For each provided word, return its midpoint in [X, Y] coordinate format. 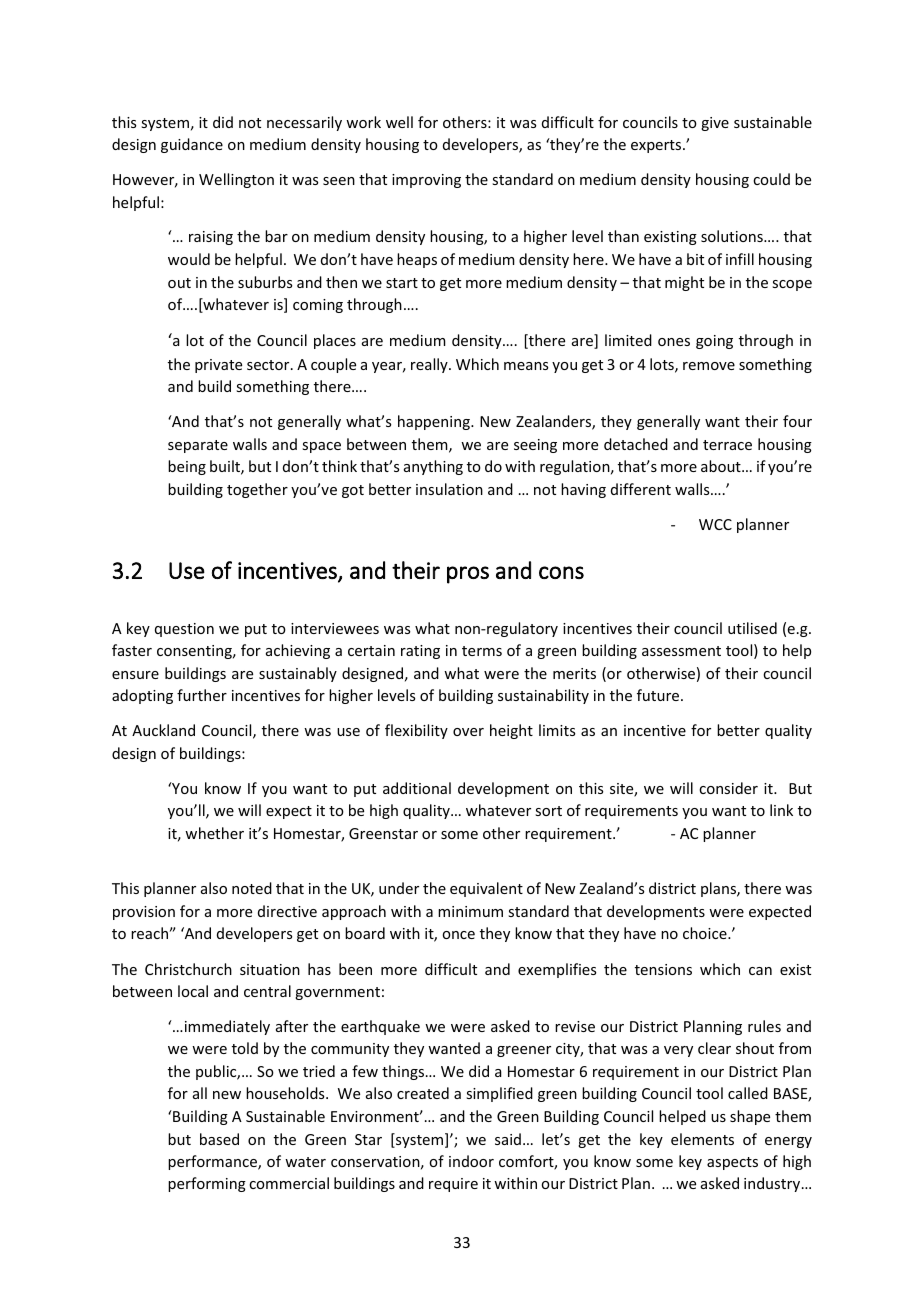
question [184, 630]
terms [482, 651]
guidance [192, 145]
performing [207, 1184]
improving [426, 181]
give [715, 124]
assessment [681, 651]
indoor [471, 1161]
